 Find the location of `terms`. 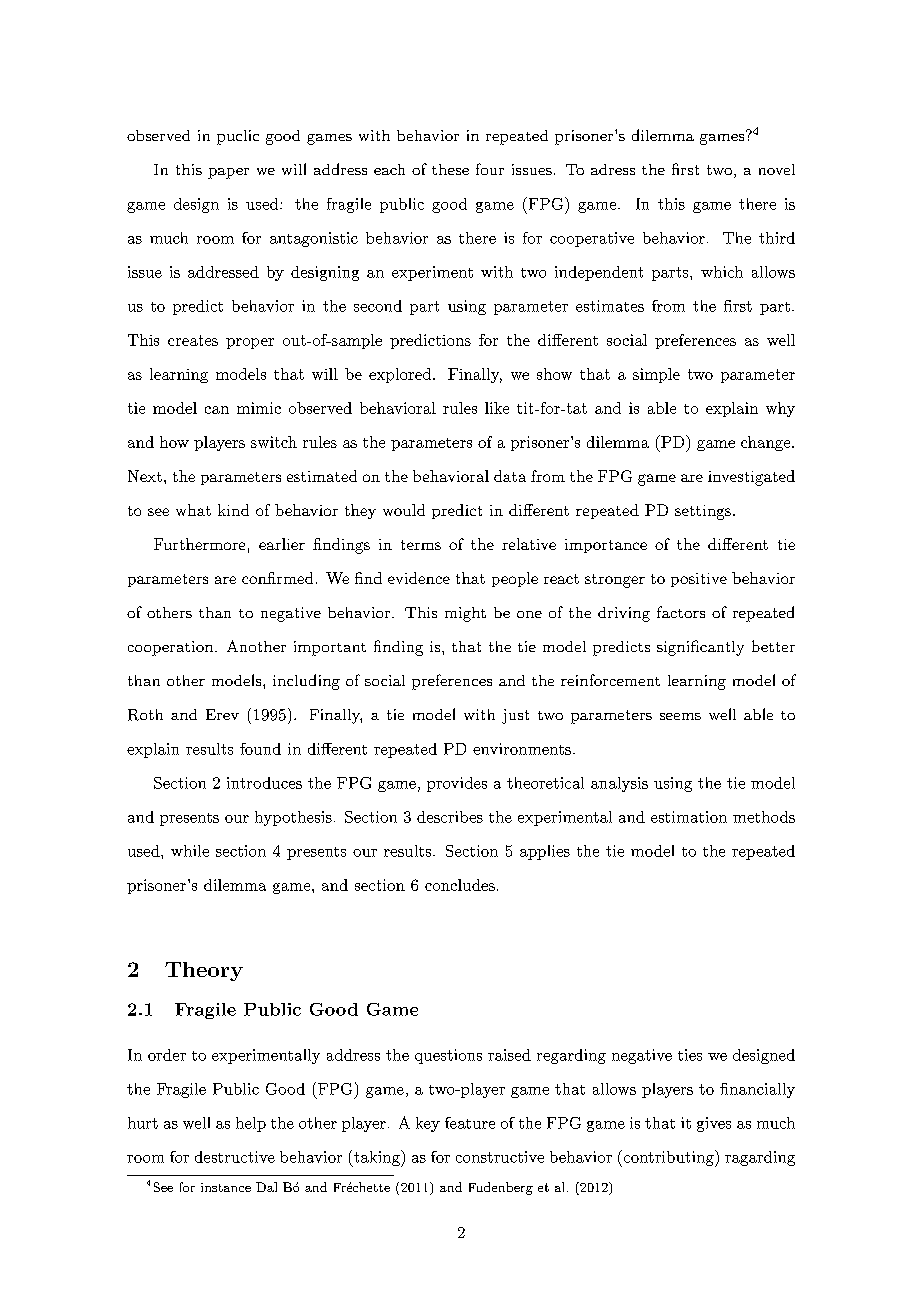

terms is located at coordinates (421, 545).
